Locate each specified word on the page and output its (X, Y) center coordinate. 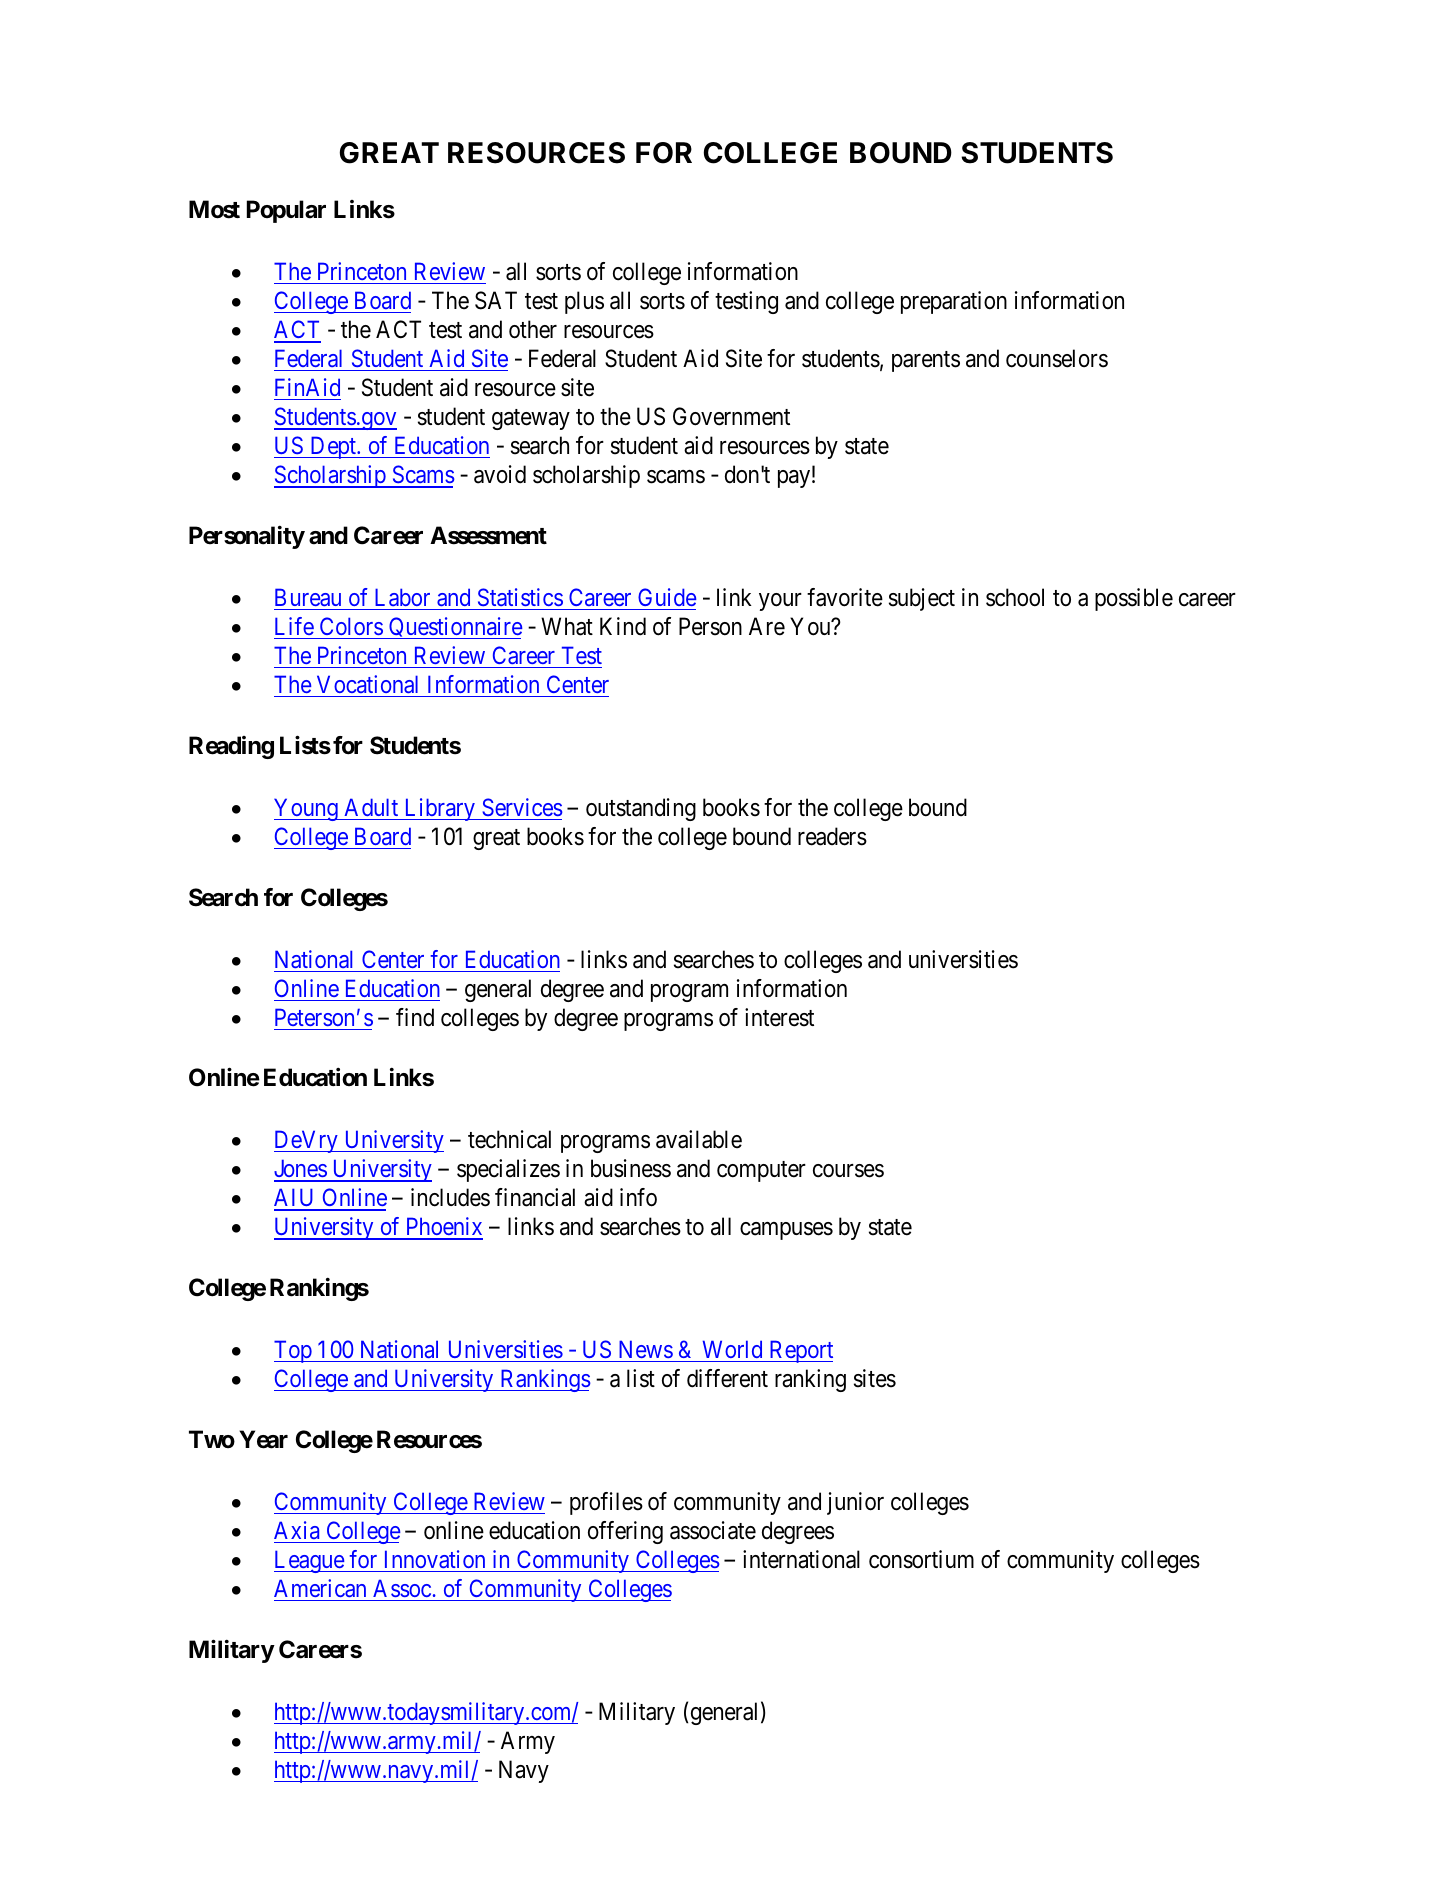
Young (307, 809)
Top (294, 1351)
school (1015, 597)
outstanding (641, 809)
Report (800, 1351)
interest (779, 1017)
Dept (333, 448)
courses (848, 1171)
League (310, 1561)
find (415, 1017)
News (646, 1349)
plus (584, 302)
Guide (667, 597)
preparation (954, 302)
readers (832, 836)
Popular (286, 211)
